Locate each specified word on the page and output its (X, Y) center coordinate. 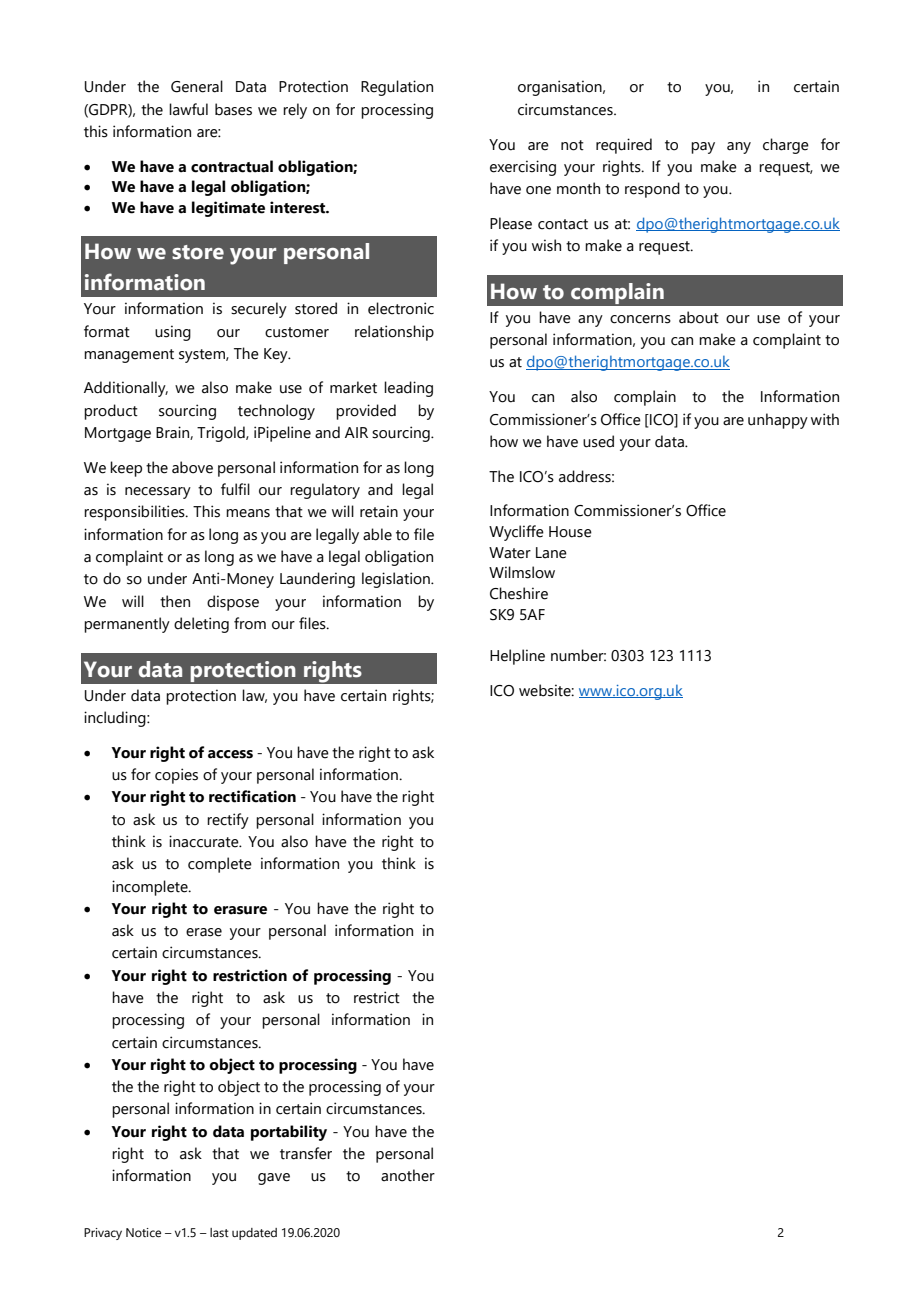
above (192, 467)
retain (379, 511)
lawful (188, 109)
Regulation (397, 88)
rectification (252, 796)
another (408, 1175)
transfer (306, 1153)
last (219, 1232)
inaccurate (205, 841)
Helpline (517, 657)
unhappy (778, 421)
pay (703, 148)
